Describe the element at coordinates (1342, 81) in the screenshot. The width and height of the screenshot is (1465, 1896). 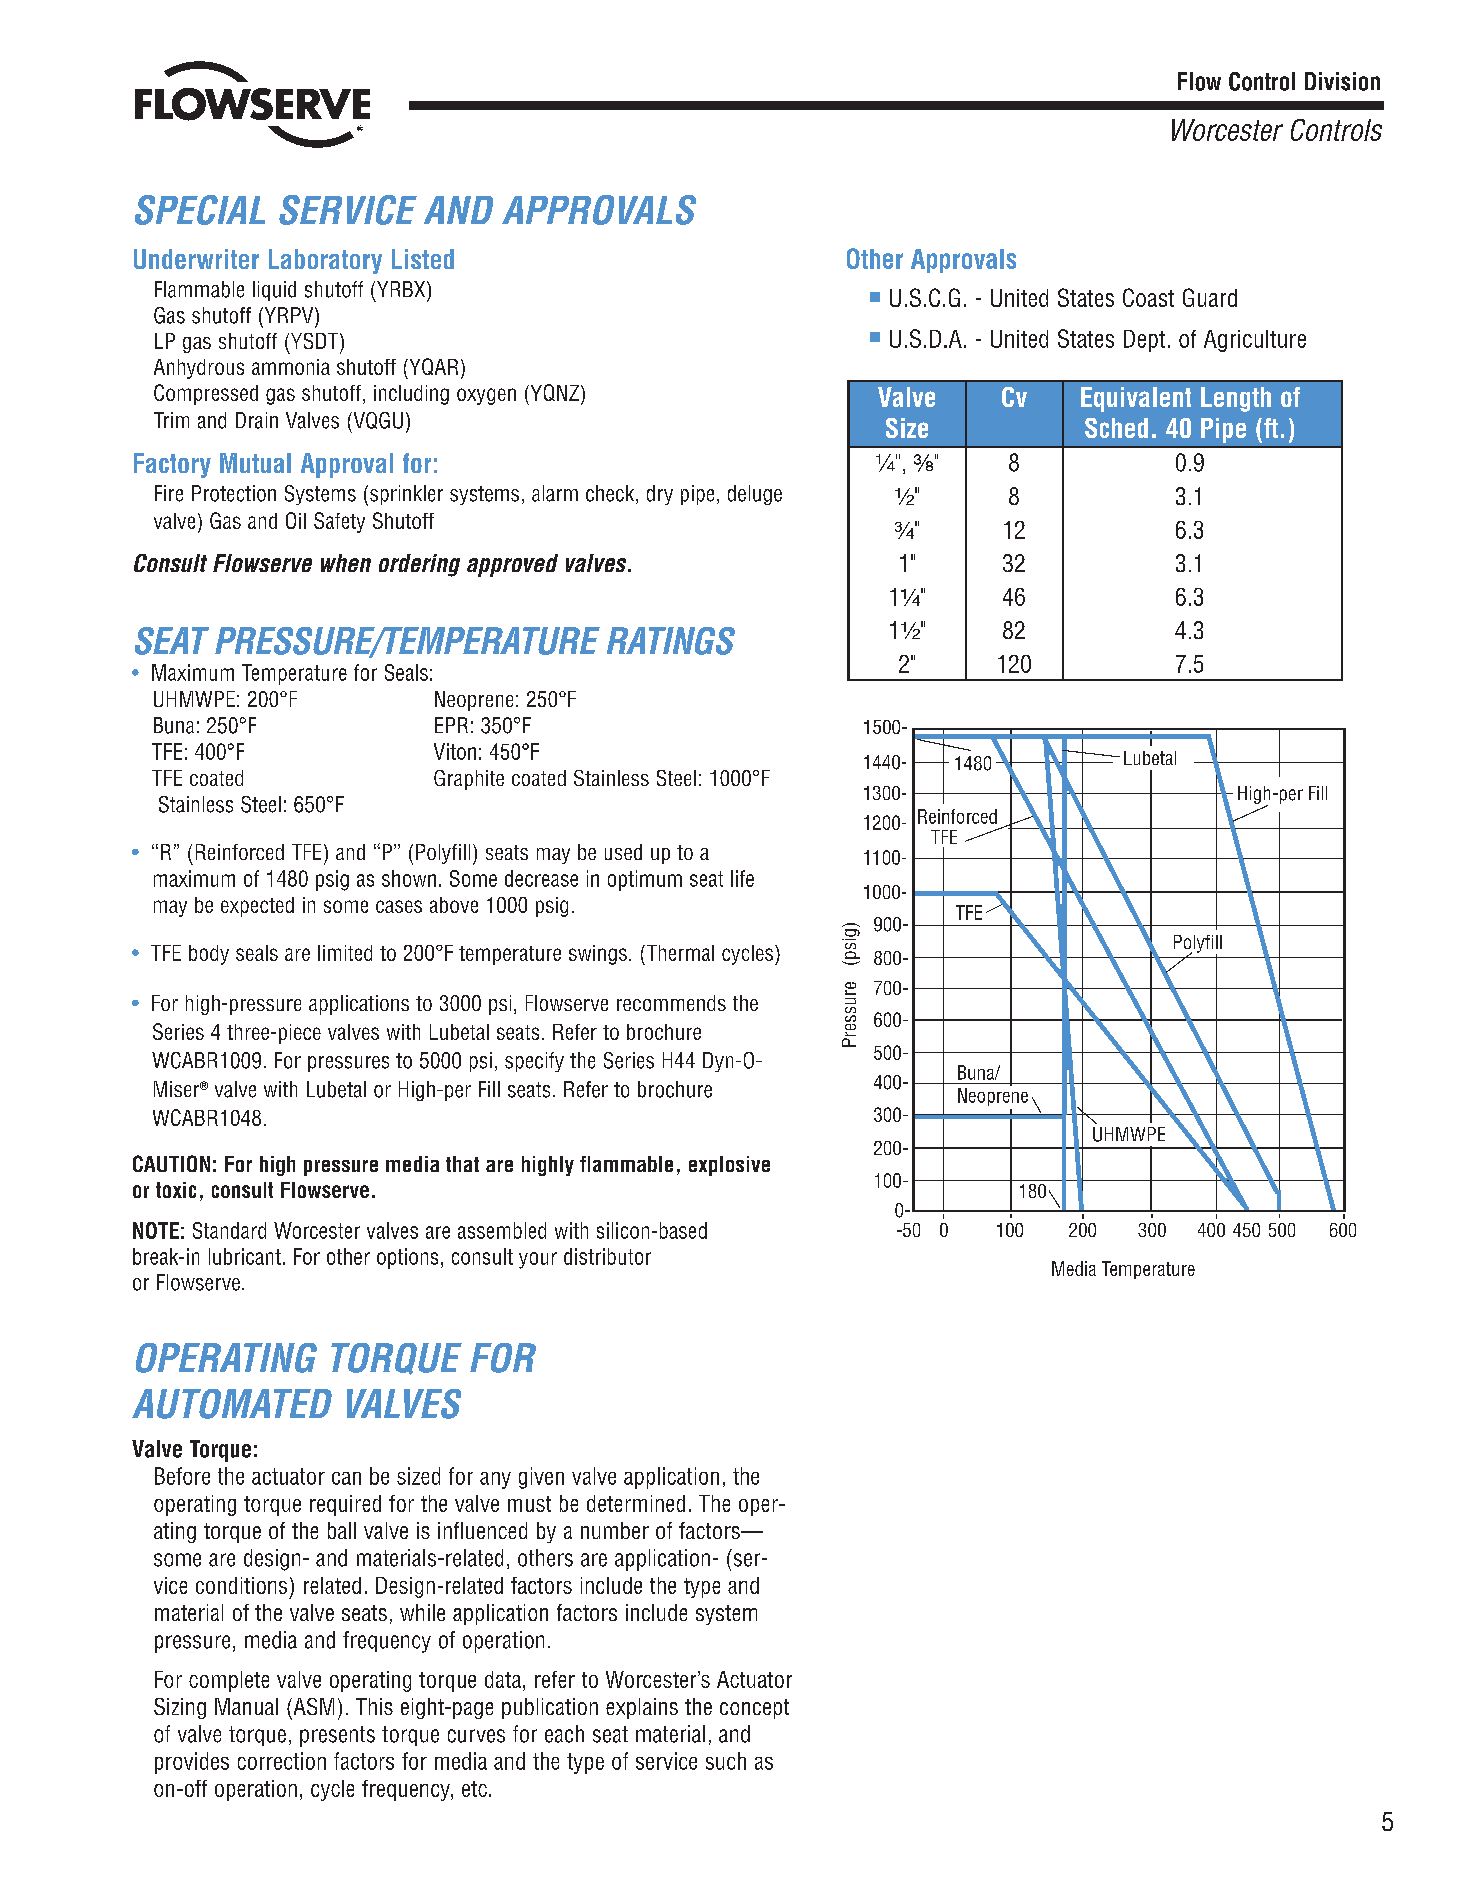
I see `Division` at that location.
